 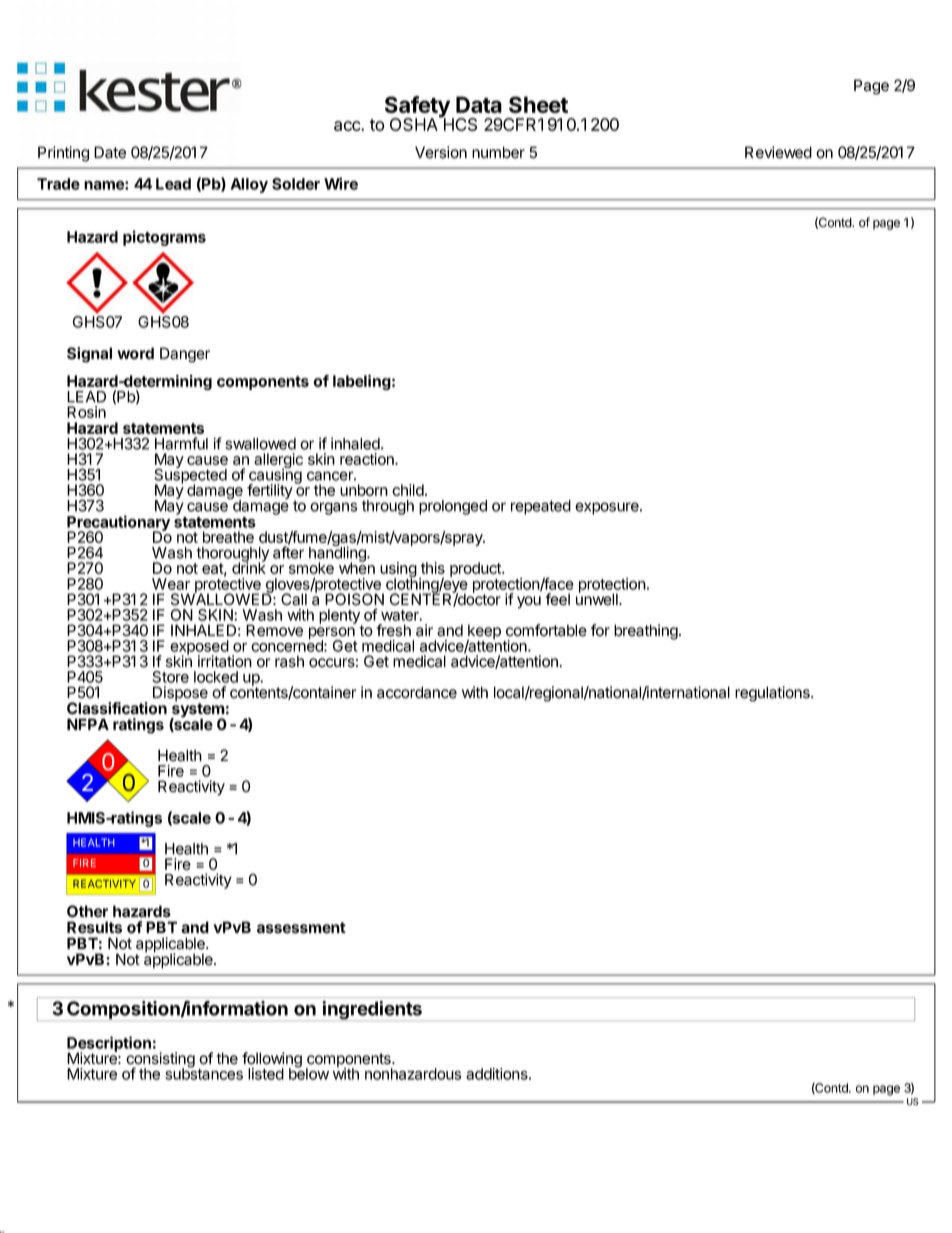 I want to click on OSHA, so click(x=415, y=123).
